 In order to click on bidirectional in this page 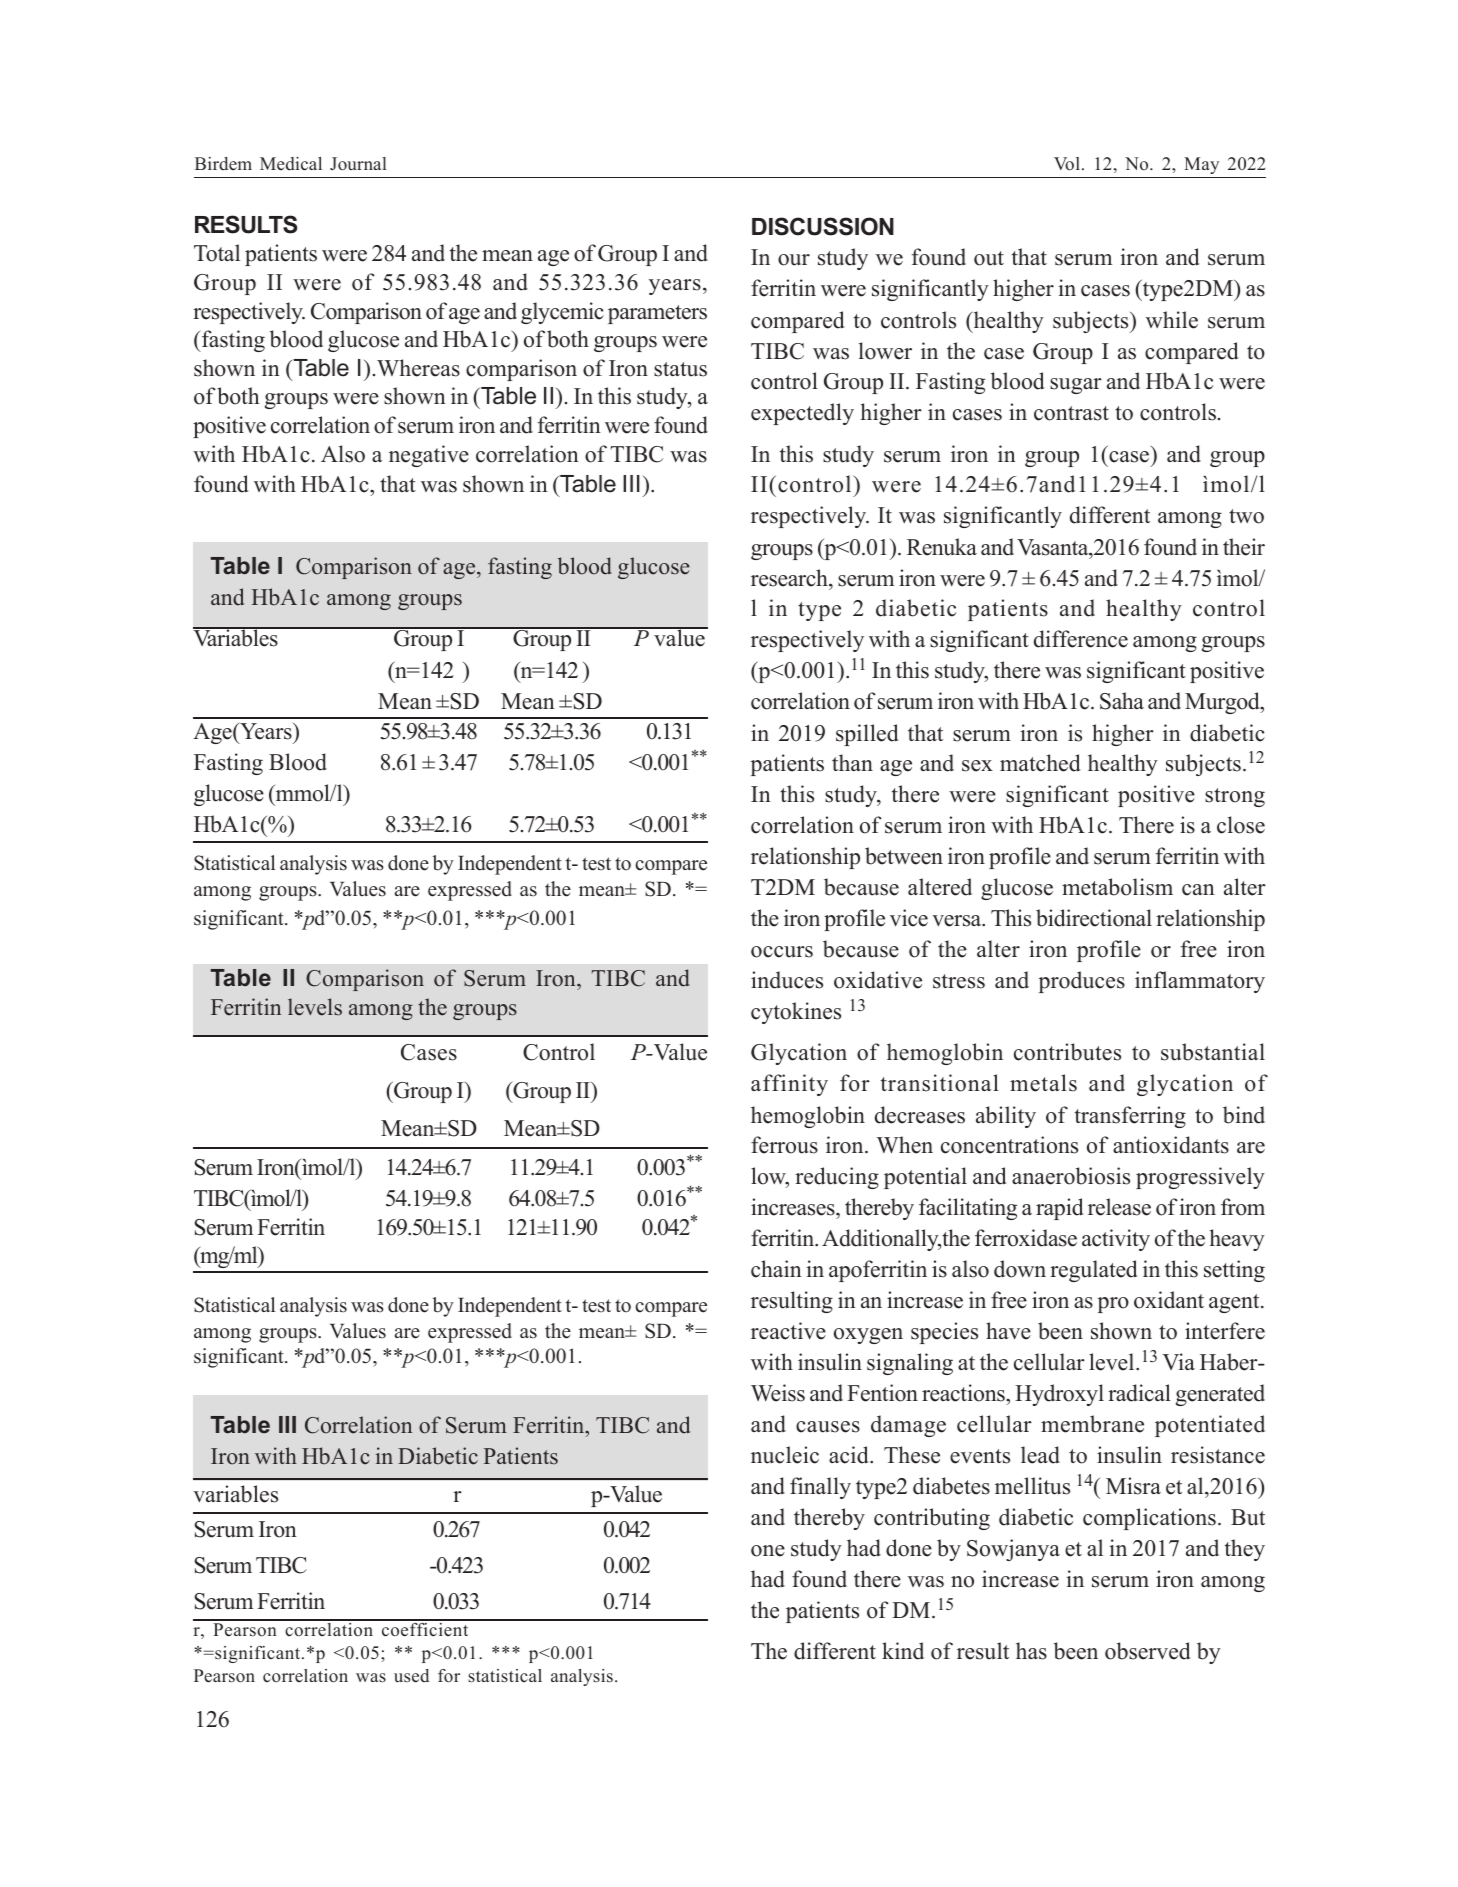, I will do `click(1094, 918)`.
